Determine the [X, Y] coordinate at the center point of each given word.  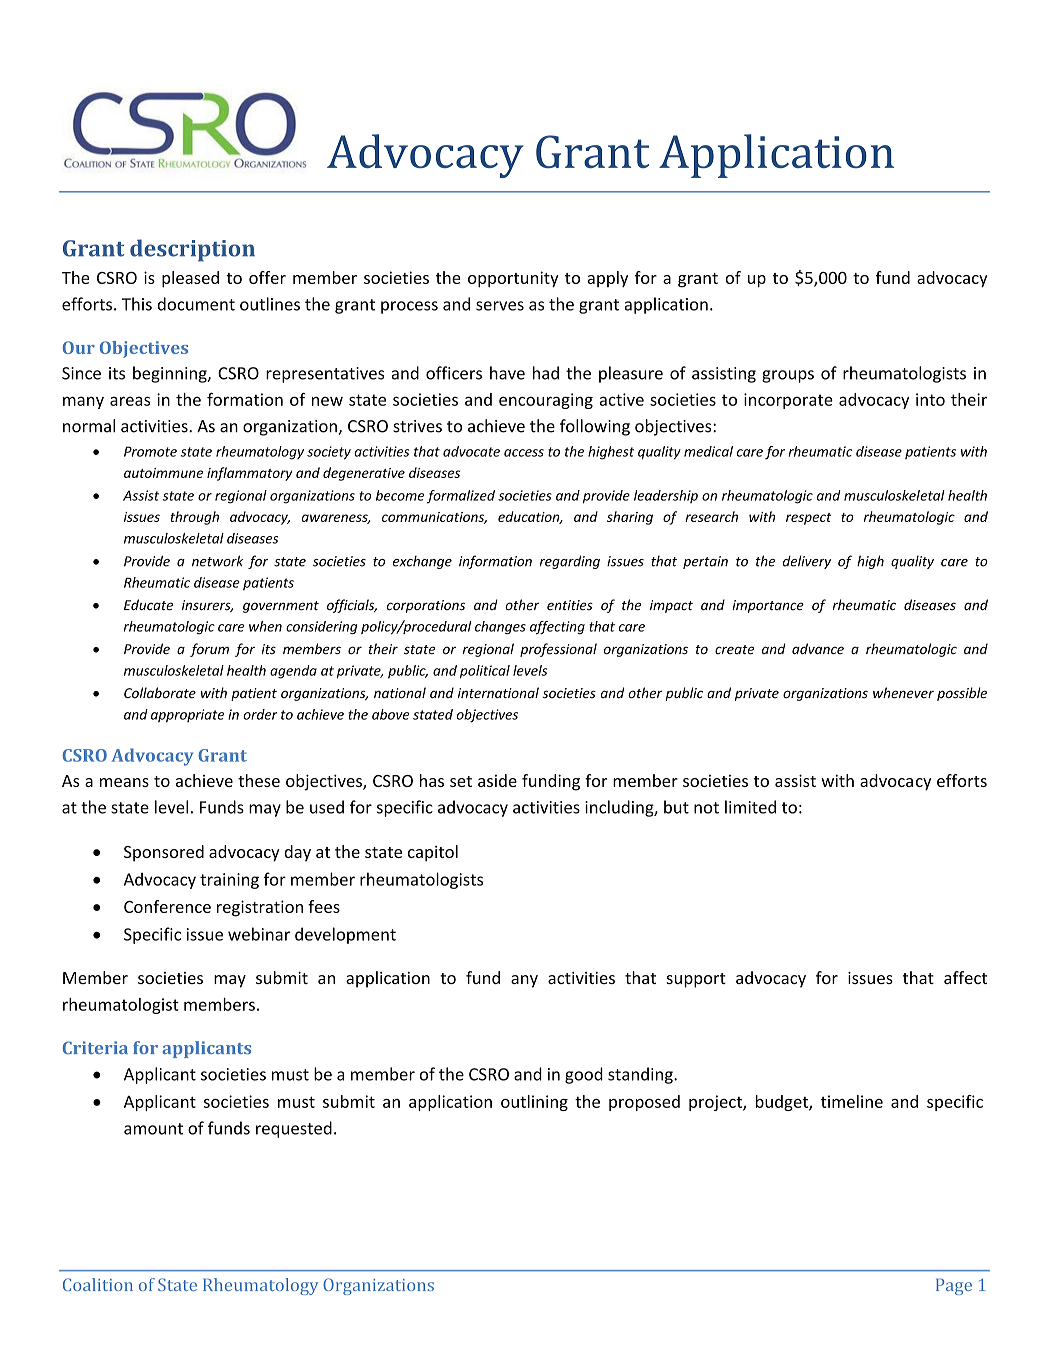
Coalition [98, 1284]
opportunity [513, 279]
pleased [190, 279]
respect [808, 519]
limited [750, 807]
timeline [852, 1101]
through [194, 518]
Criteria [95, 1047]
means [124, 782]
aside [497, 780]
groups [788, 376]
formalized [461, 497]
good [584, 1075]
